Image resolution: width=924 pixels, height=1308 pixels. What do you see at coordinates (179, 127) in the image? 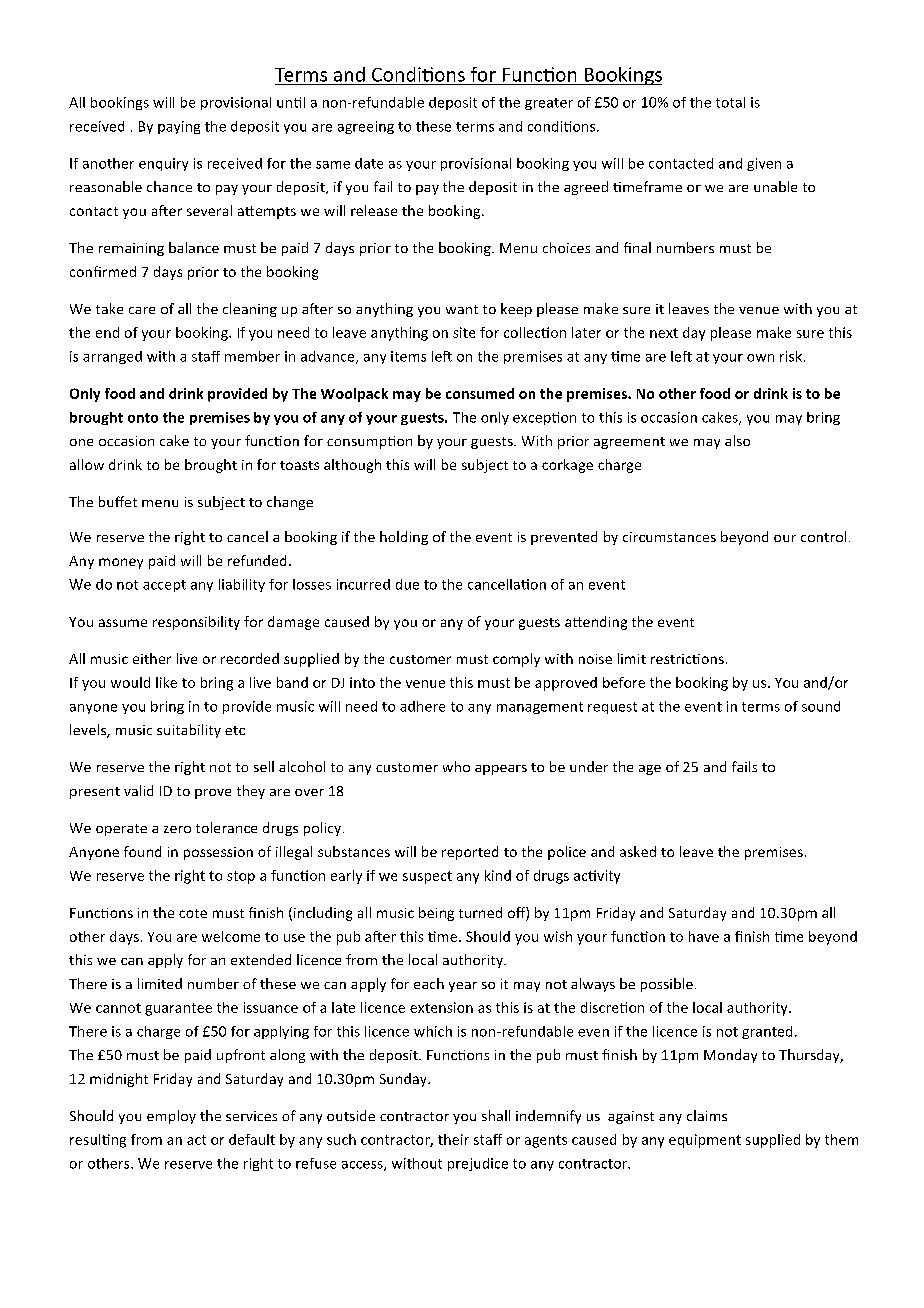
I see `paying` at bounding box center [179, 127].
